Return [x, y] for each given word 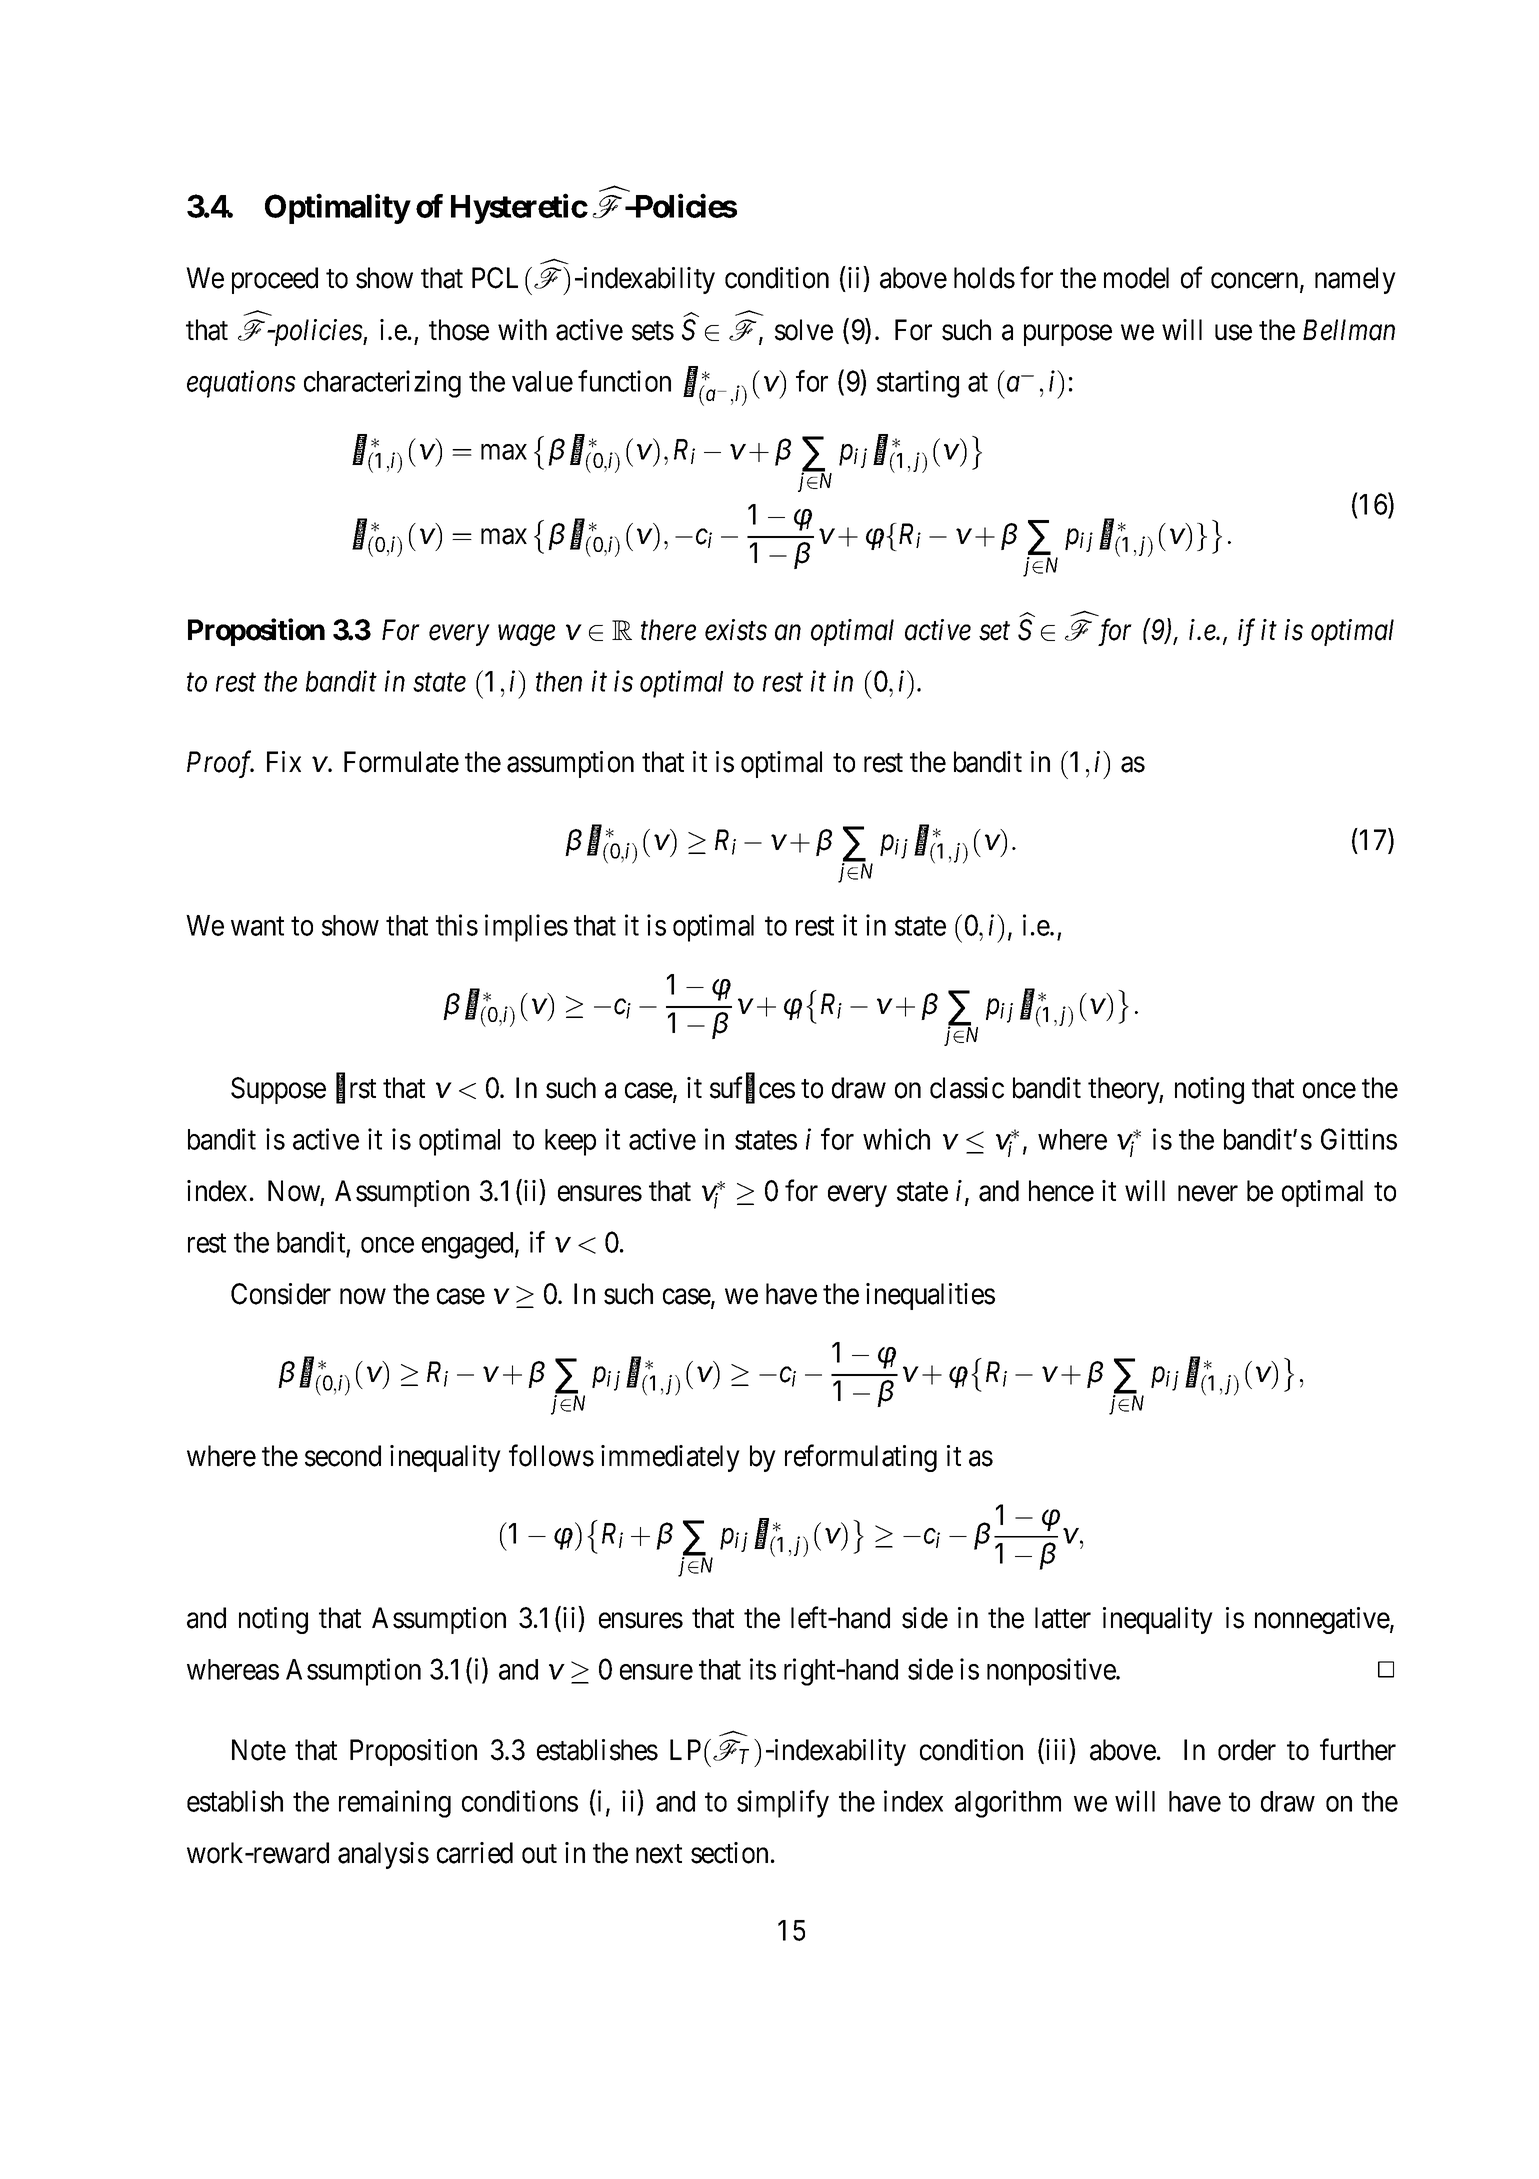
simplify [783, 1804]
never [1208, 1194]
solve [804, 330]
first [356, 1088]
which [896, 1139]
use [1233, 333]
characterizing [382, 384]
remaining [395, 1804]
